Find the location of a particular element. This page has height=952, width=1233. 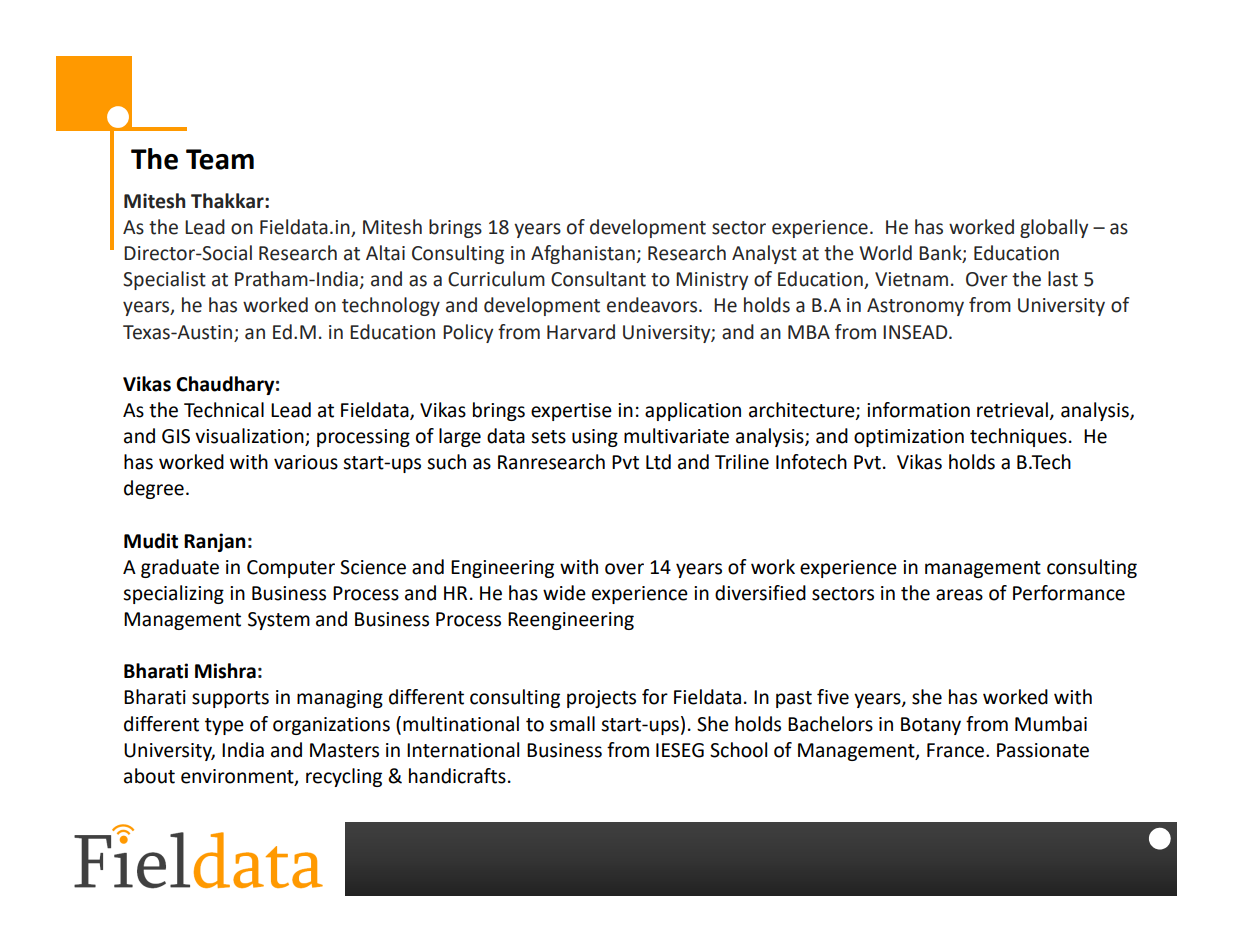

Team is located at coordinates (220, 159).
